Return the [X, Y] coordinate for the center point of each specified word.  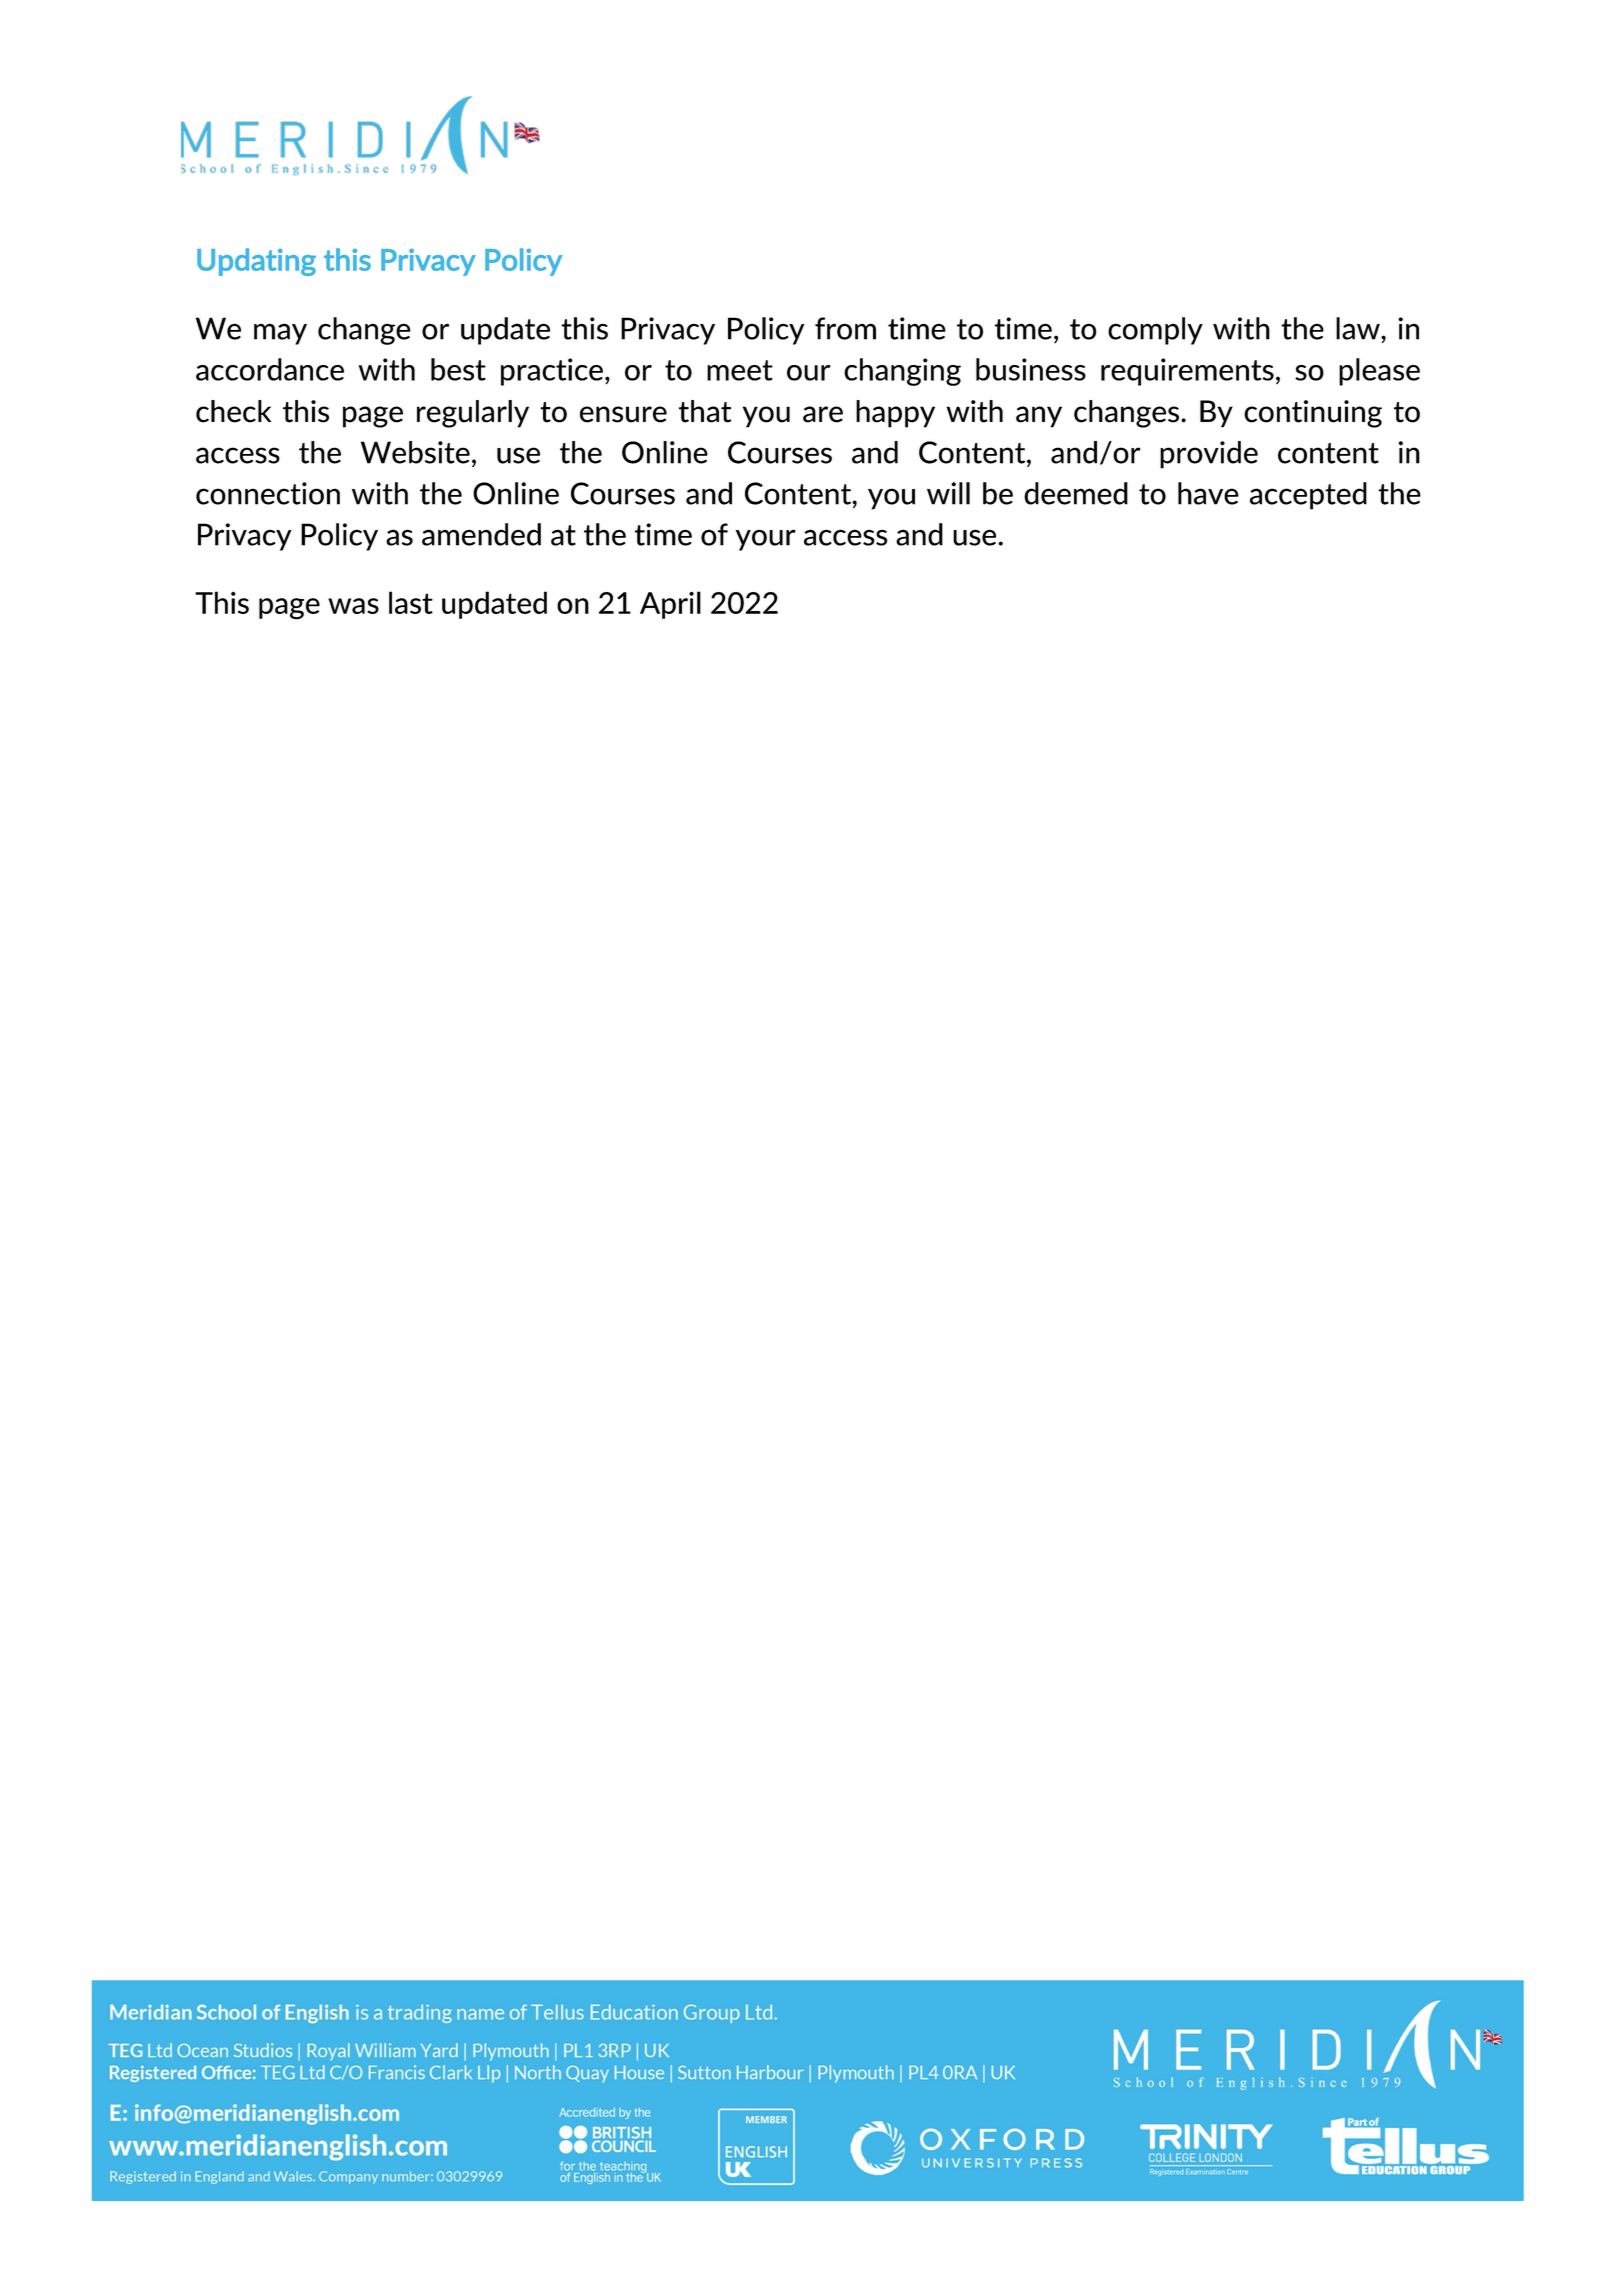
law [1359, 328]
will [948, 493]
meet [740, 370]
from [845, 328]
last [411, 602]
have [1208, 493]
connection [268, 493]
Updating [256, 262]
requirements [1187, 372]
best [458, 369]
